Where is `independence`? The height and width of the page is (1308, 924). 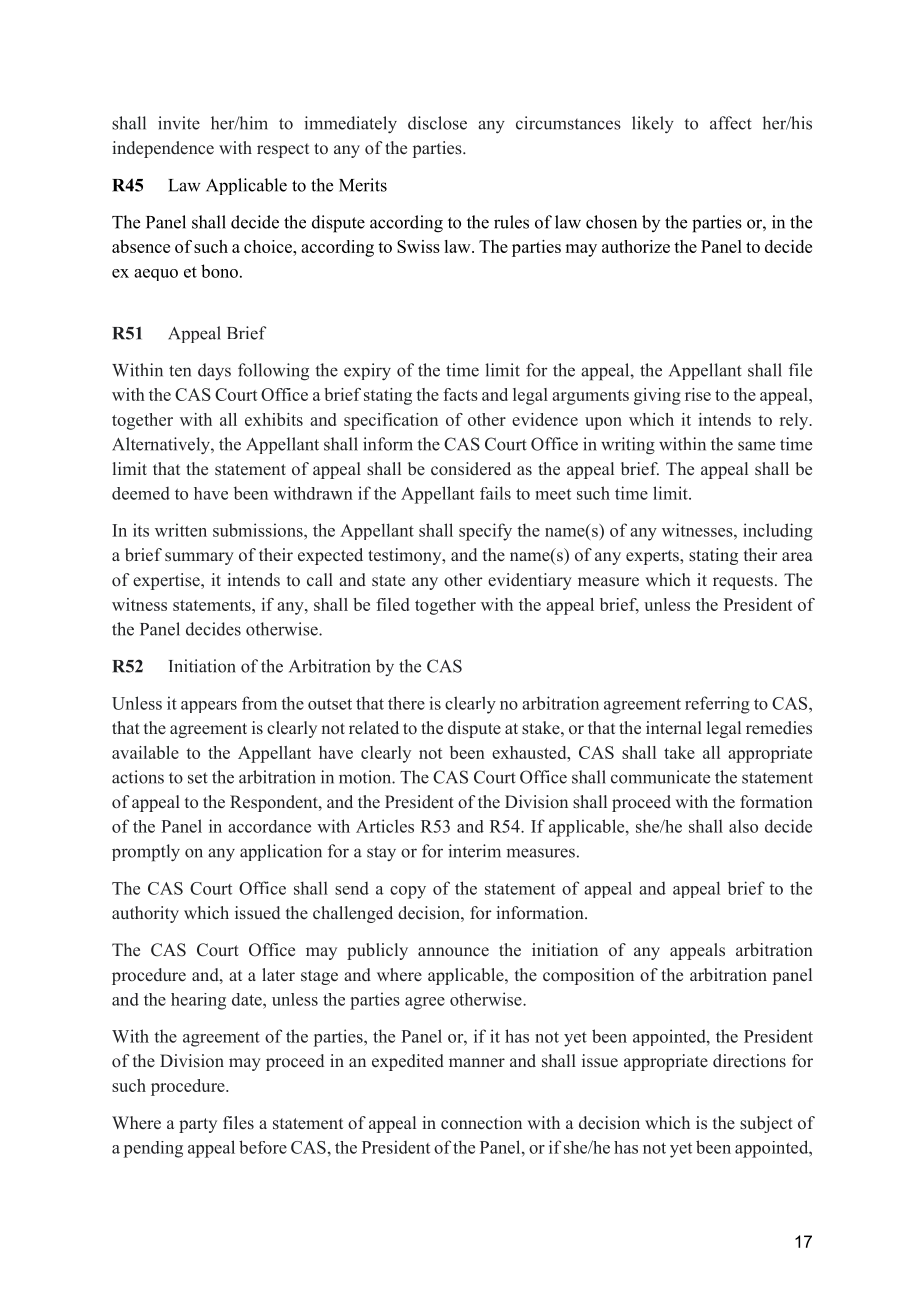 independence is located at coordinates (163, 149).
